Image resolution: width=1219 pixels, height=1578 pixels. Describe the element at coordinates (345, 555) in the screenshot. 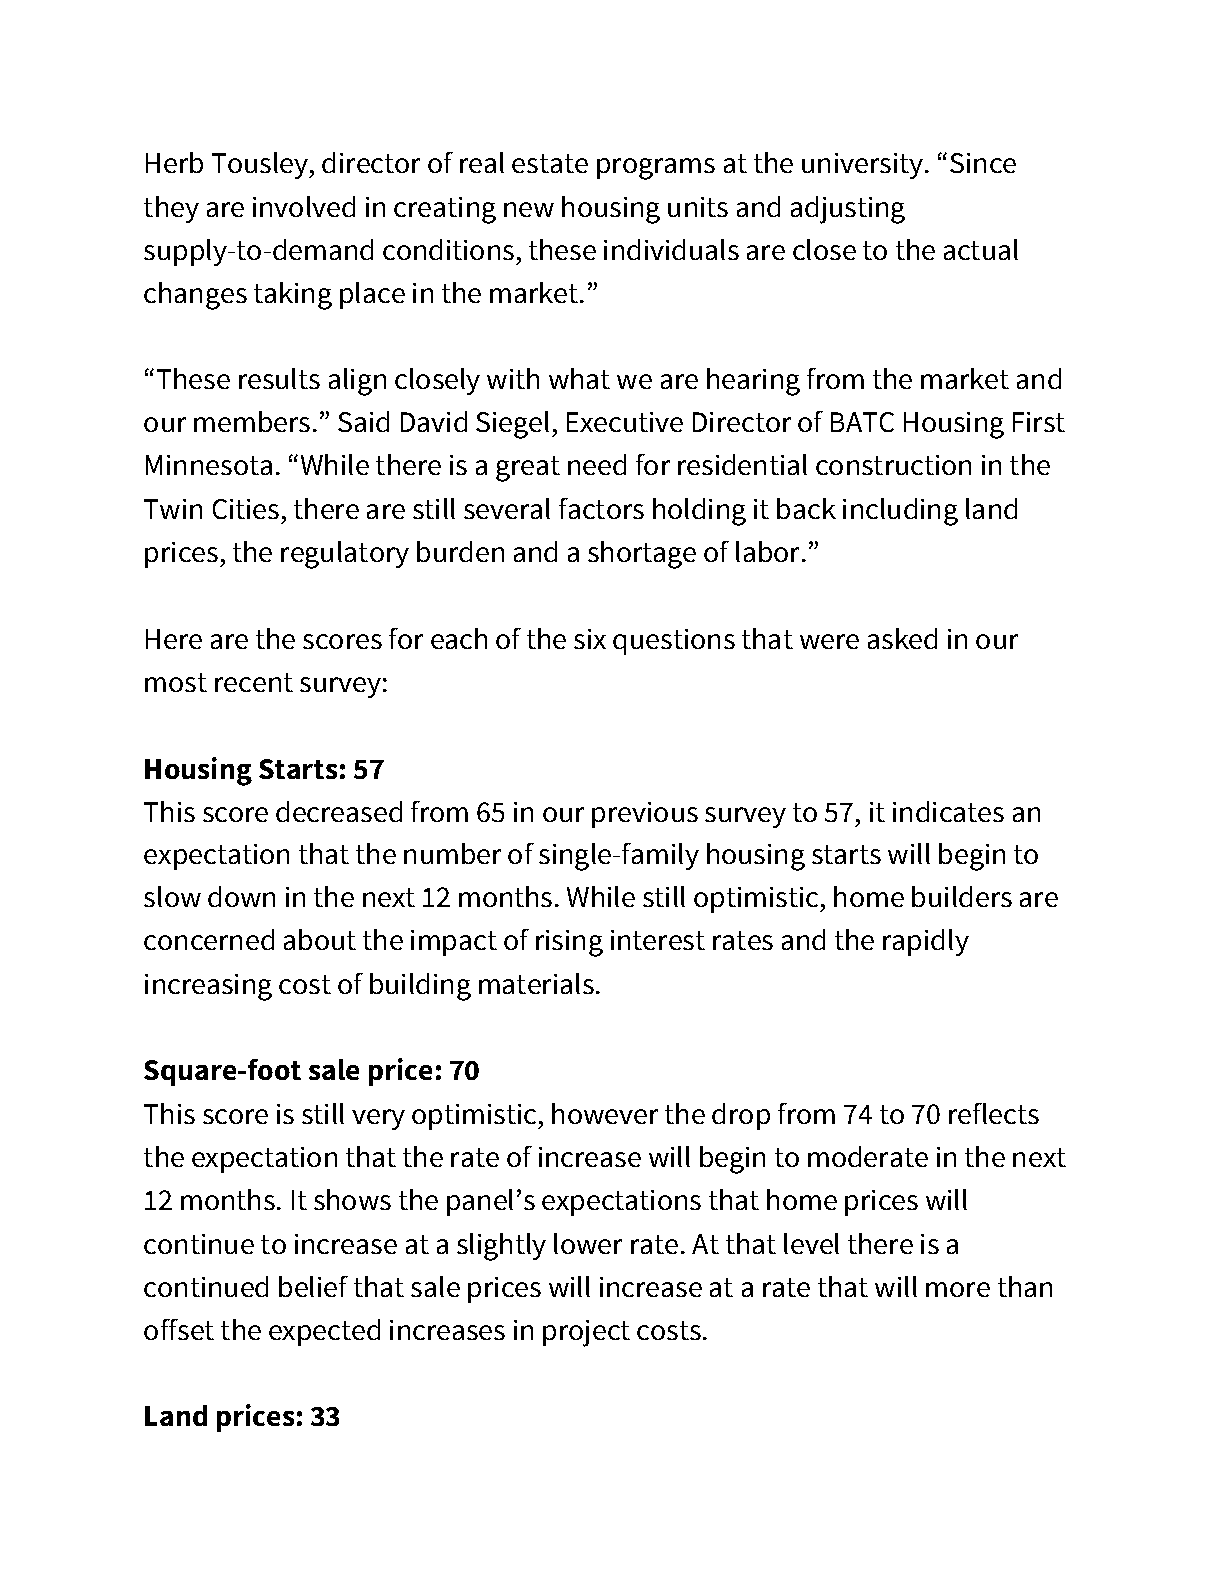

I see `regulatory` at that location.
